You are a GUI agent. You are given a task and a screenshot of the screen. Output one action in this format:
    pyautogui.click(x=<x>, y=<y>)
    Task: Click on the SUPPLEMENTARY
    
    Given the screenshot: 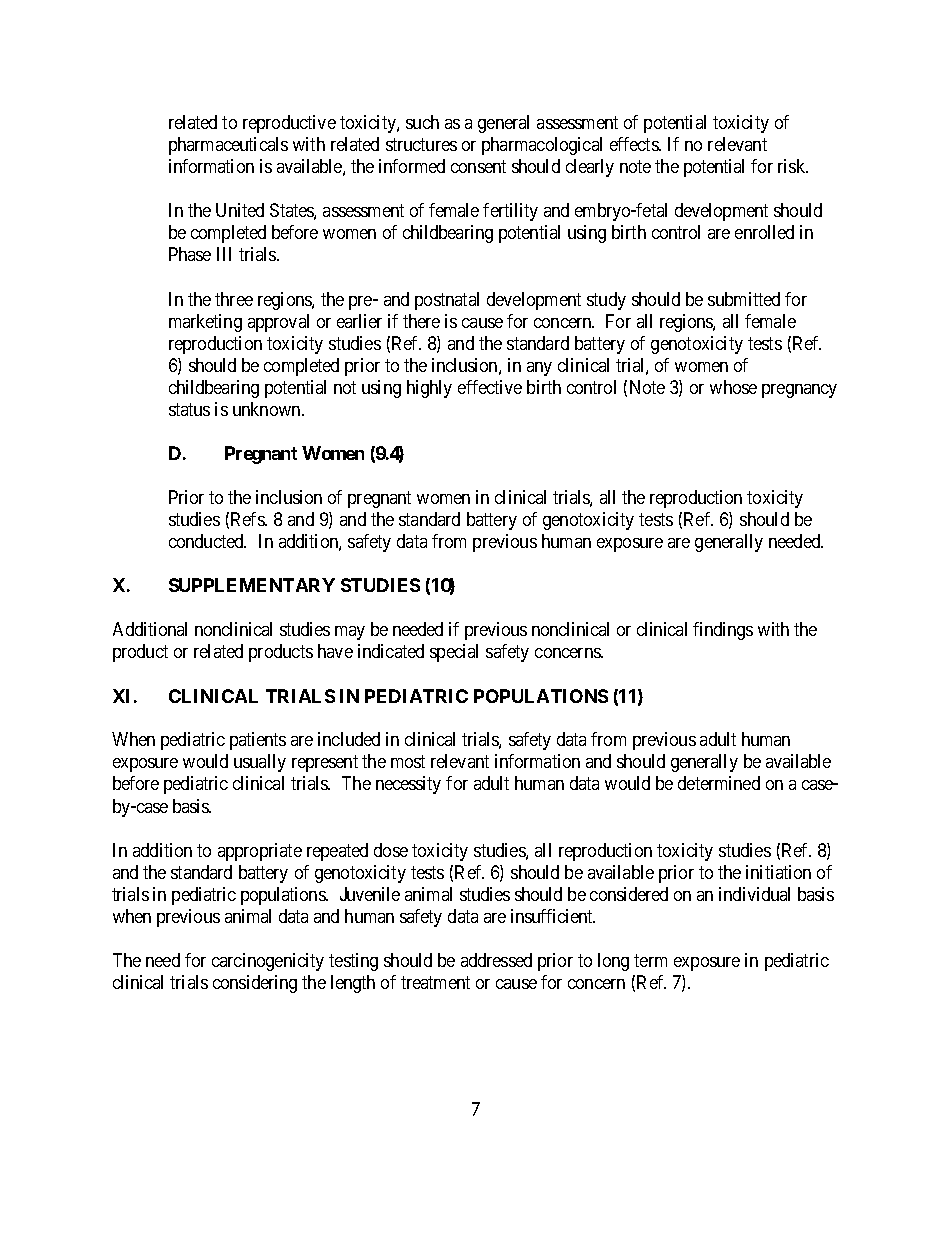 What is the action you would take?
    pyautogui.click(x=252, y=585)
